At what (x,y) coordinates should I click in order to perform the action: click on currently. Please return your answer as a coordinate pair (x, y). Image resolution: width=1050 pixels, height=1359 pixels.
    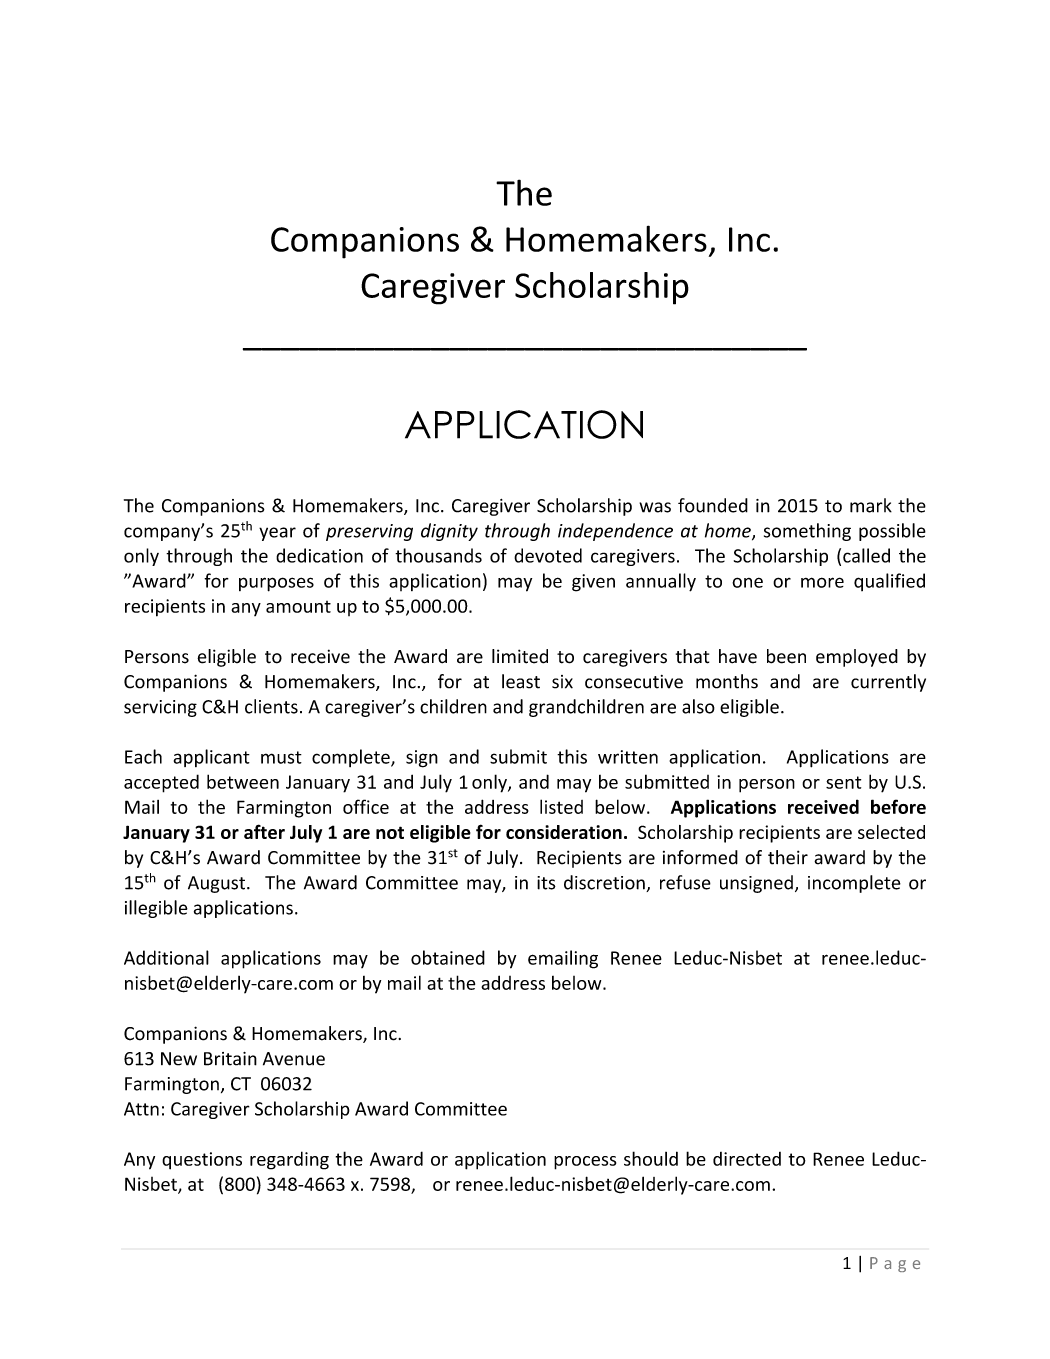
    Looking at the image, I should click on (888, 683).
